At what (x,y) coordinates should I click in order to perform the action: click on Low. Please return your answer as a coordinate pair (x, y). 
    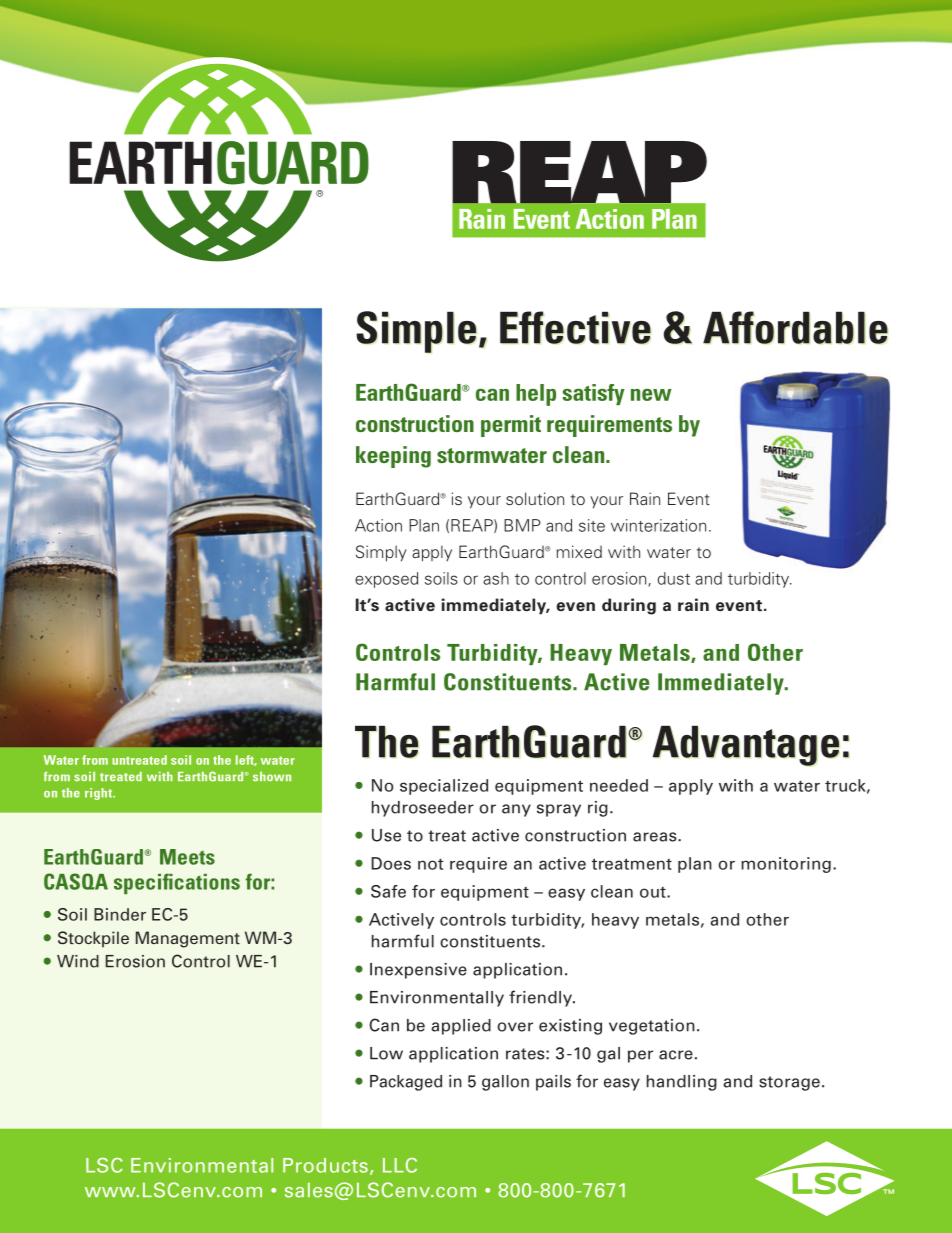
    Looking at the image, I should click on (386, 1053).
